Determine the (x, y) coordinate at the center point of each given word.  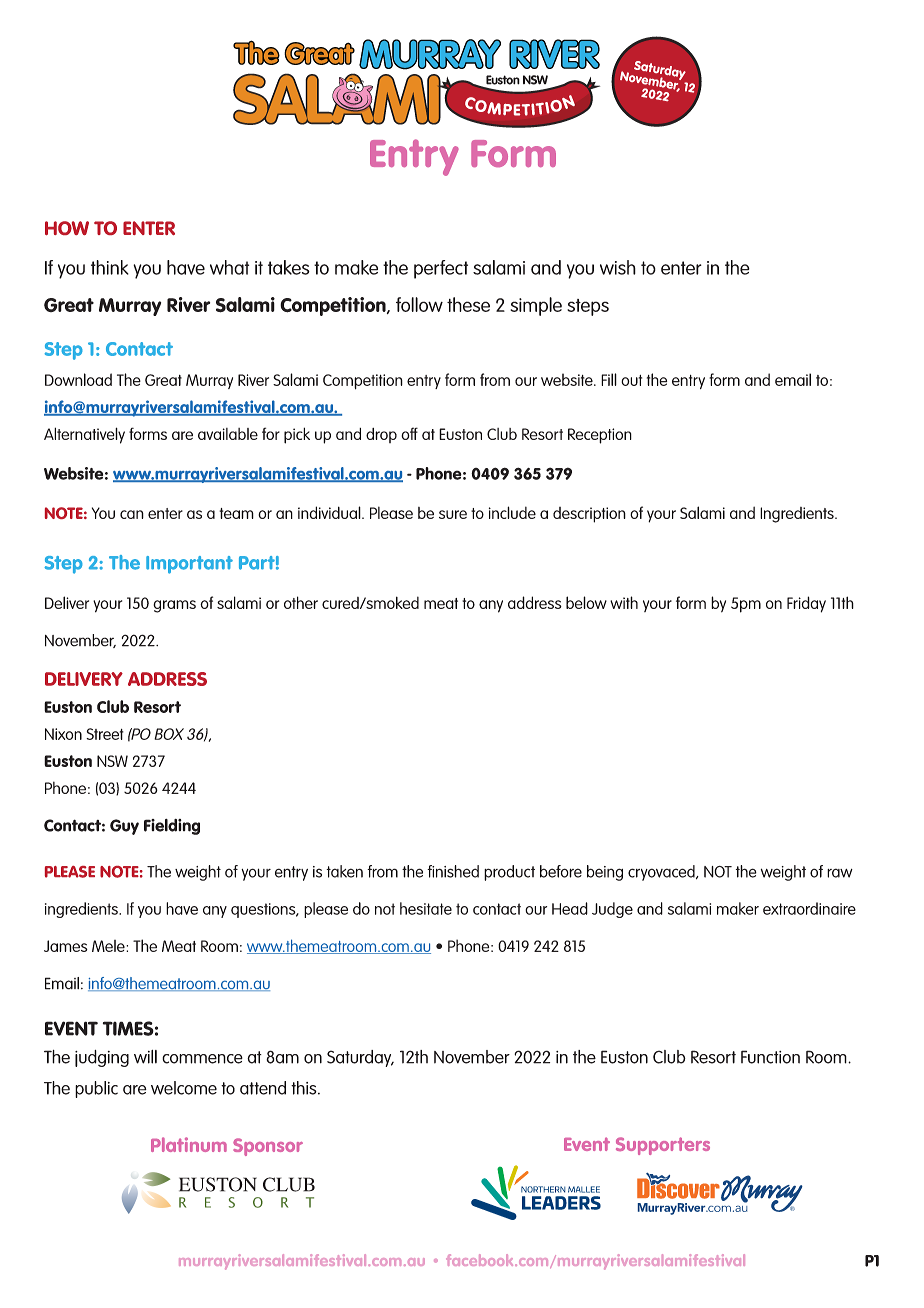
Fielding (172, 827)
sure (453, 514)
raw (840, 873)
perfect (441, 269)
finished (453, 871)
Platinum (189, 1144)
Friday (806, 604)
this (305, 1088)
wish (618, 267)
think (110, 267)
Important (189, 565)
